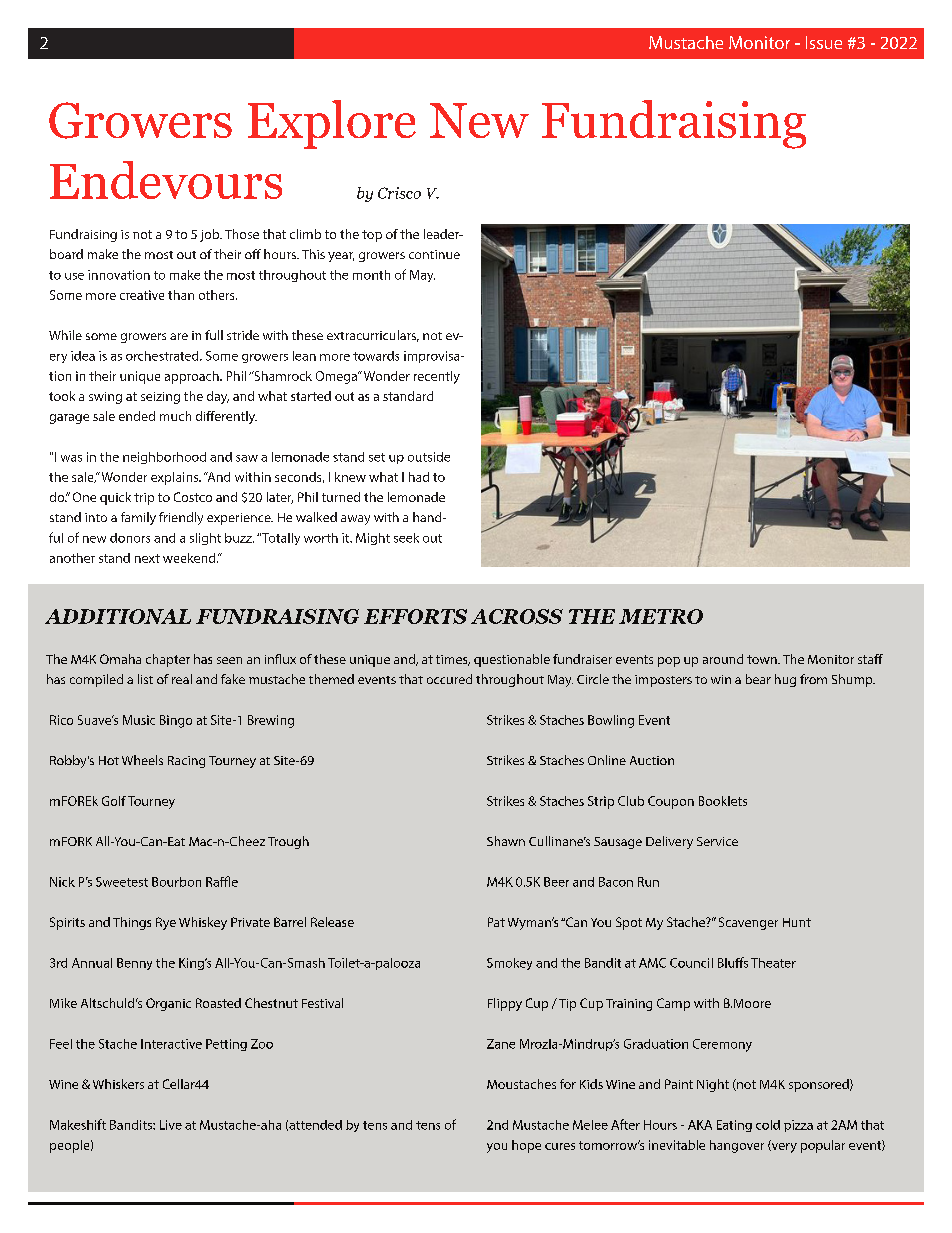 The width and height of the screenshot is (952, 1233). I want to click on Explore, so click(332, 124).
